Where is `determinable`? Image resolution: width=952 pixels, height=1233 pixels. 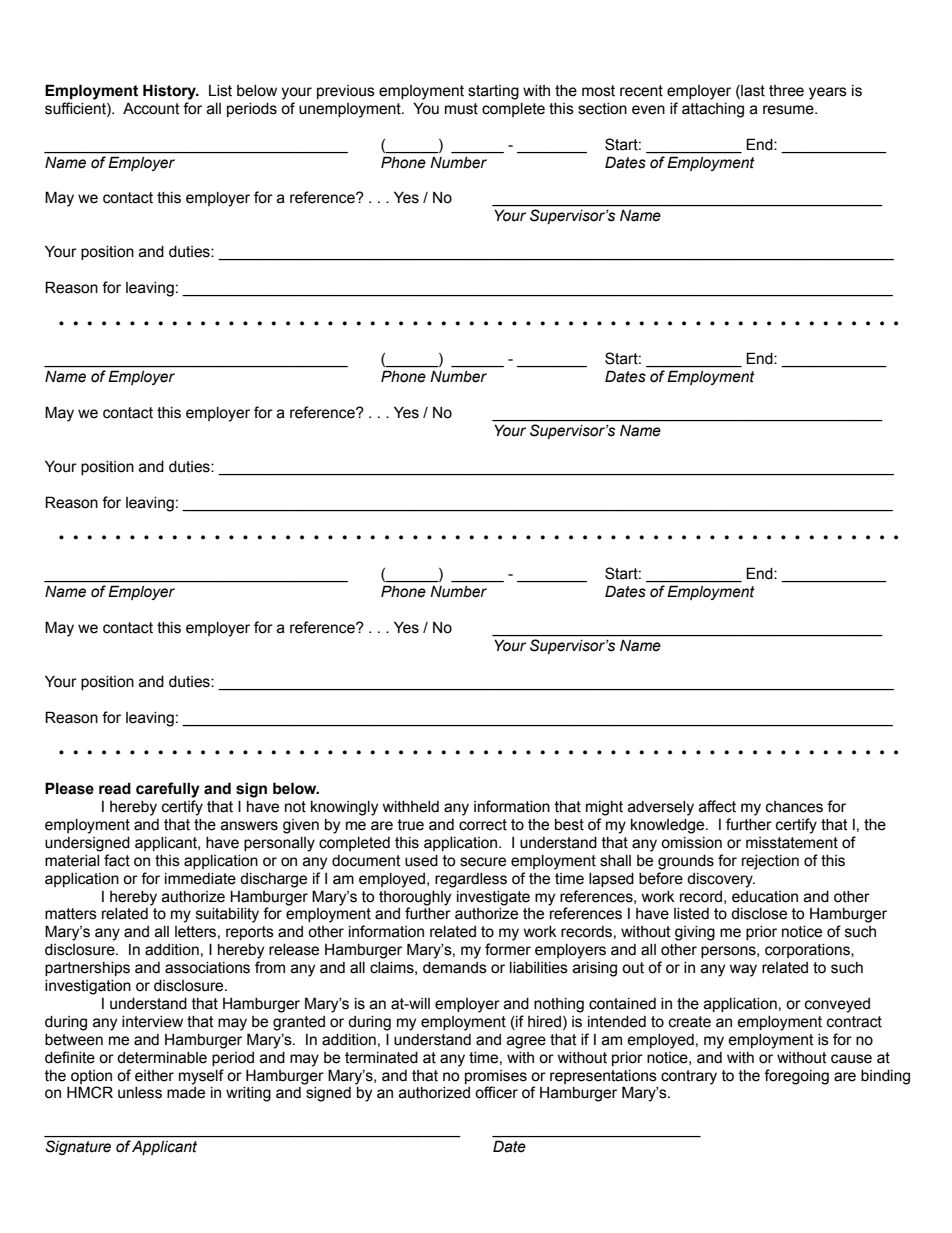
determinable is located at coordinates (162, 1058).
